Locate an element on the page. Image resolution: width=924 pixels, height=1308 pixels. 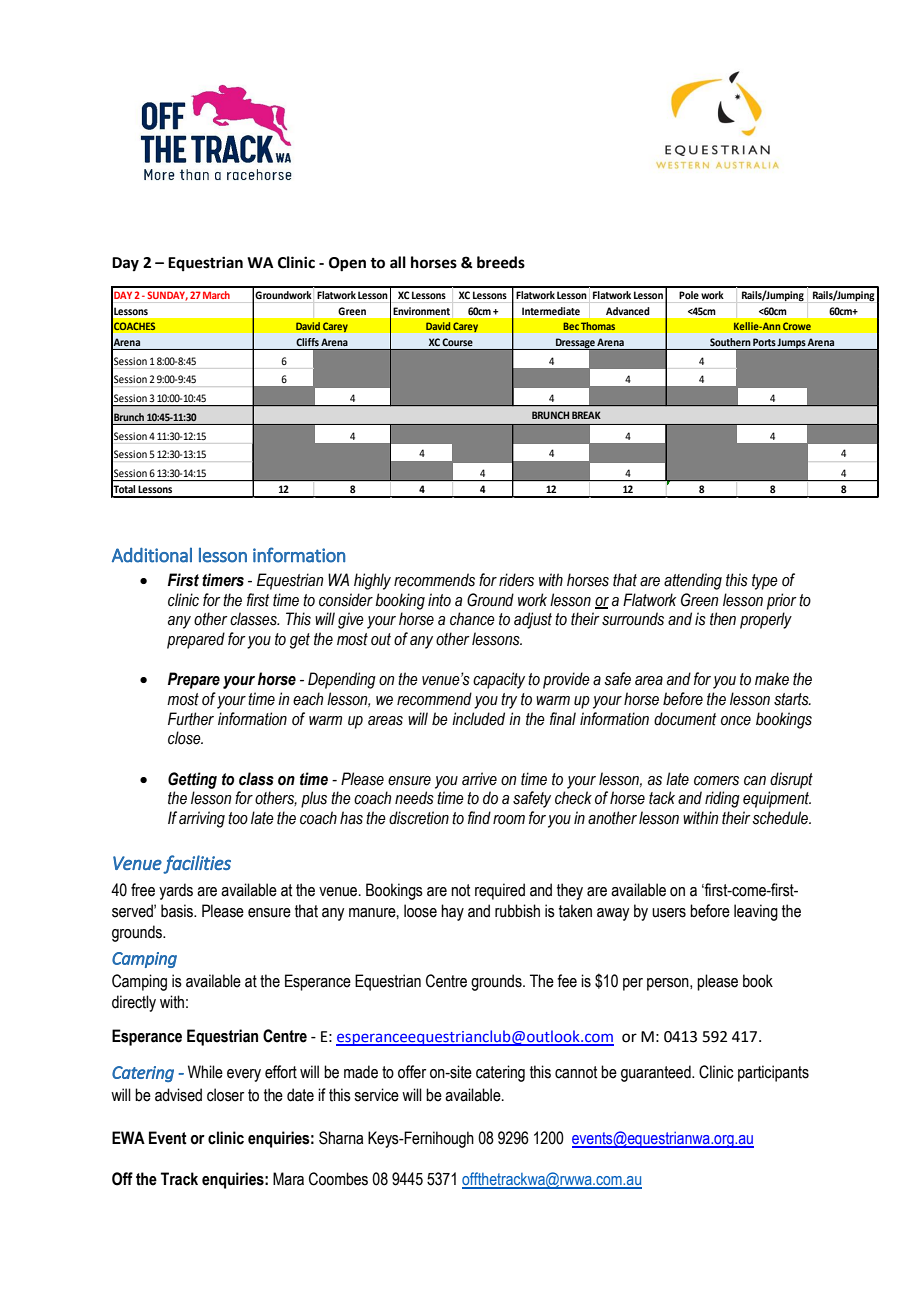
Further is located at coordinates (191, 719).
